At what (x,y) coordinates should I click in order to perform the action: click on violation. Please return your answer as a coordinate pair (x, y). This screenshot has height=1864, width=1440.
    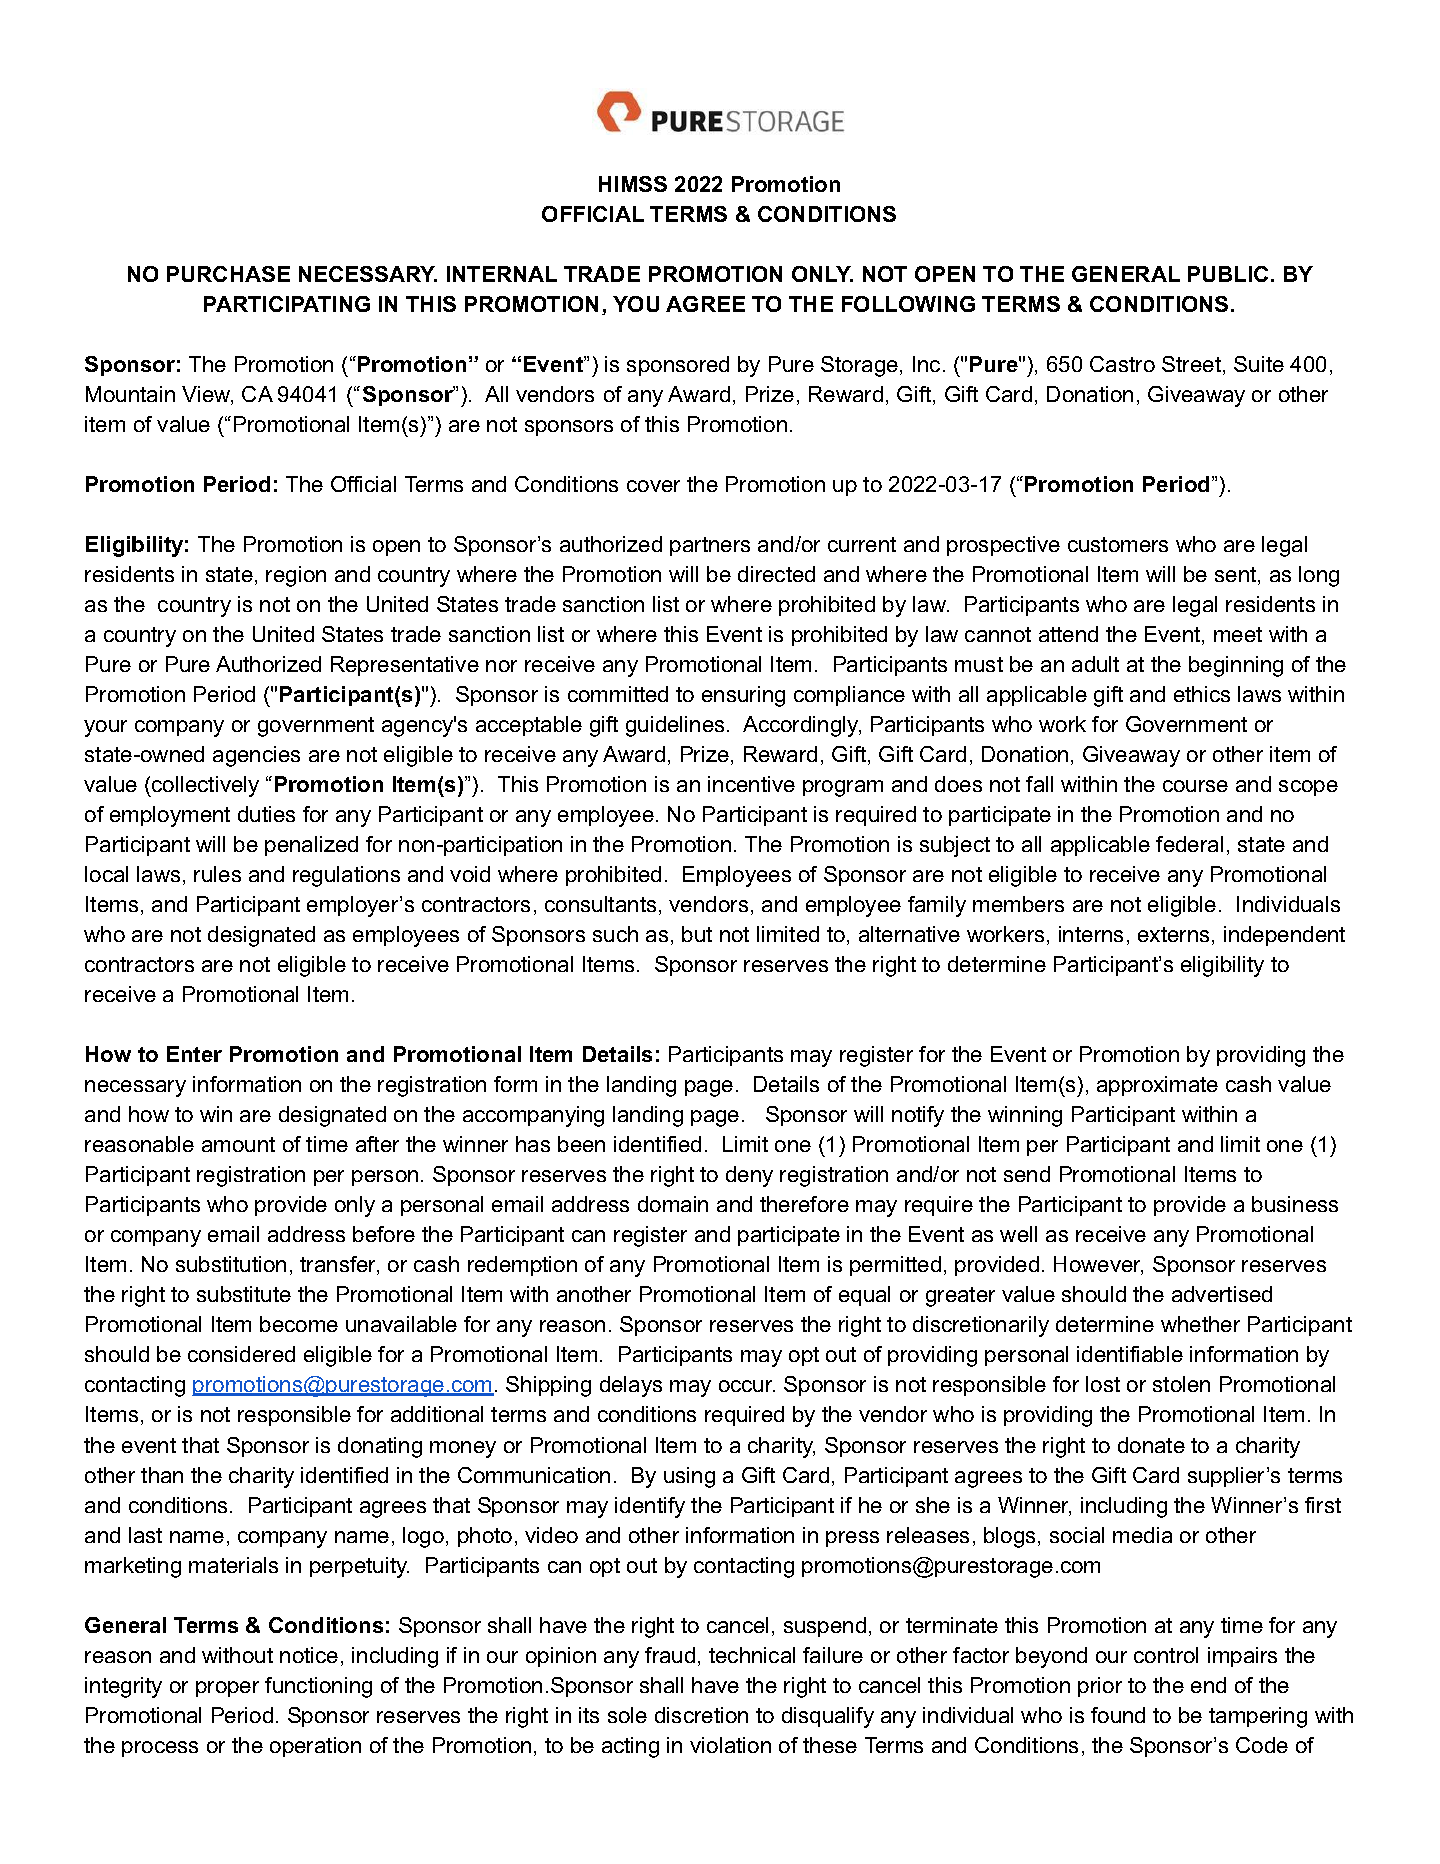
    Looking at the image, I should click on (730, 1745).
